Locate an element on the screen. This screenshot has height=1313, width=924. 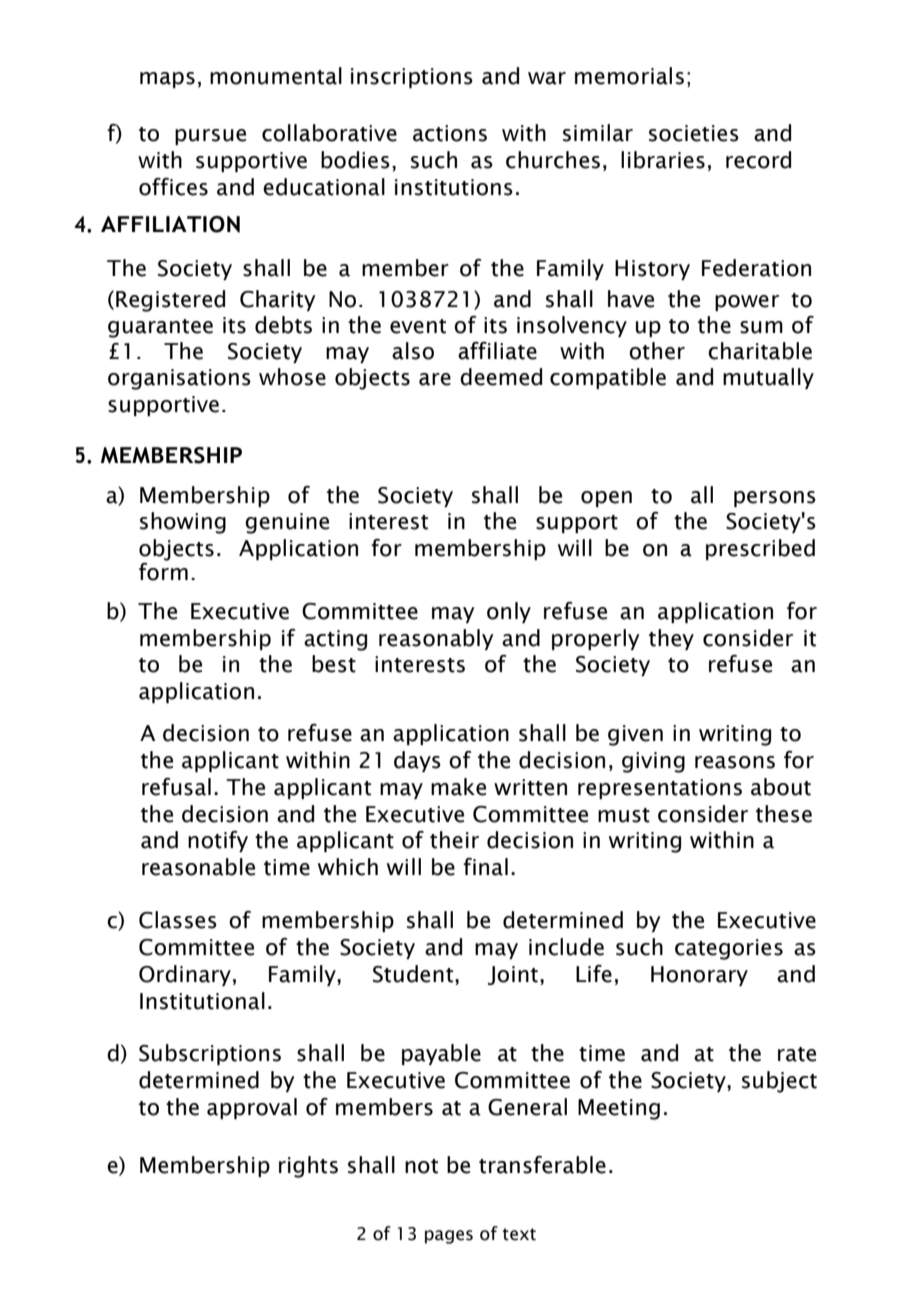
whose is located at coordinates (292, 377).
